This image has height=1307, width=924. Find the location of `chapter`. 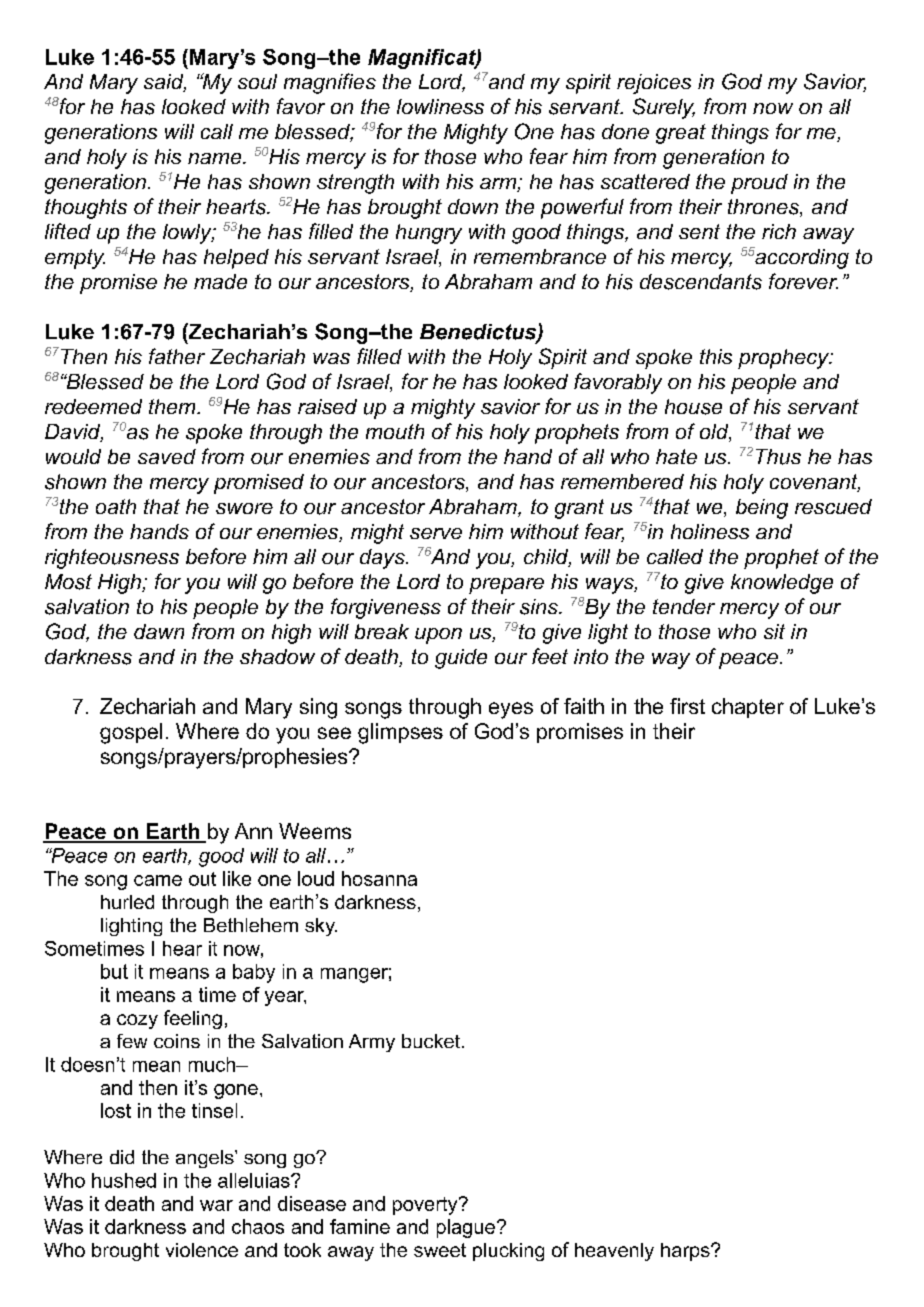

chapter is located at coordinates (748, 708).
